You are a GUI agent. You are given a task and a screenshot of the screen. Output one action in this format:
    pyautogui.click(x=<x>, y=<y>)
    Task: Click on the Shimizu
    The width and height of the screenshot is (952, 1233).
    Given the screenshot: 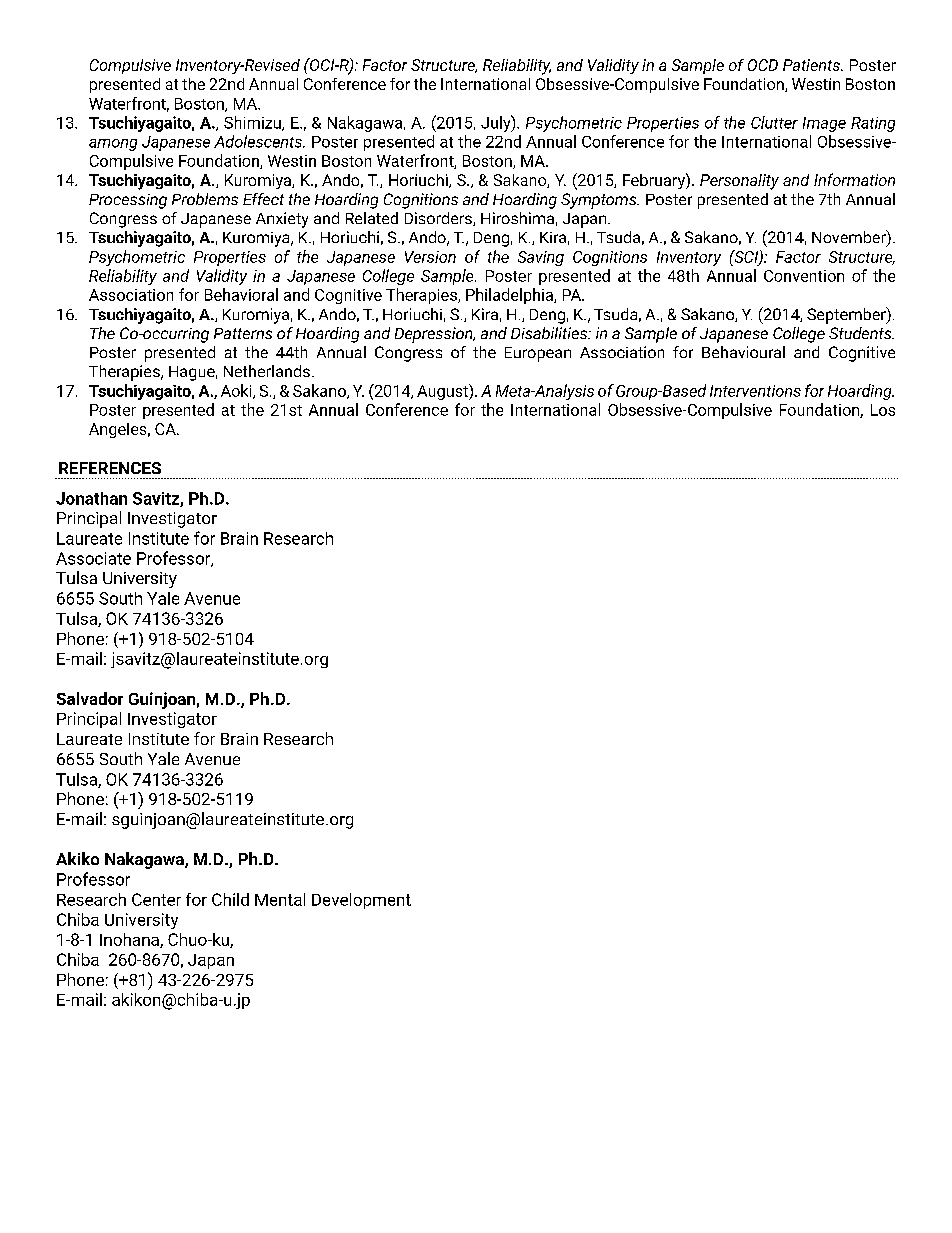 What is the action you would take?
    pyautogui.click(x=253, y=123)
